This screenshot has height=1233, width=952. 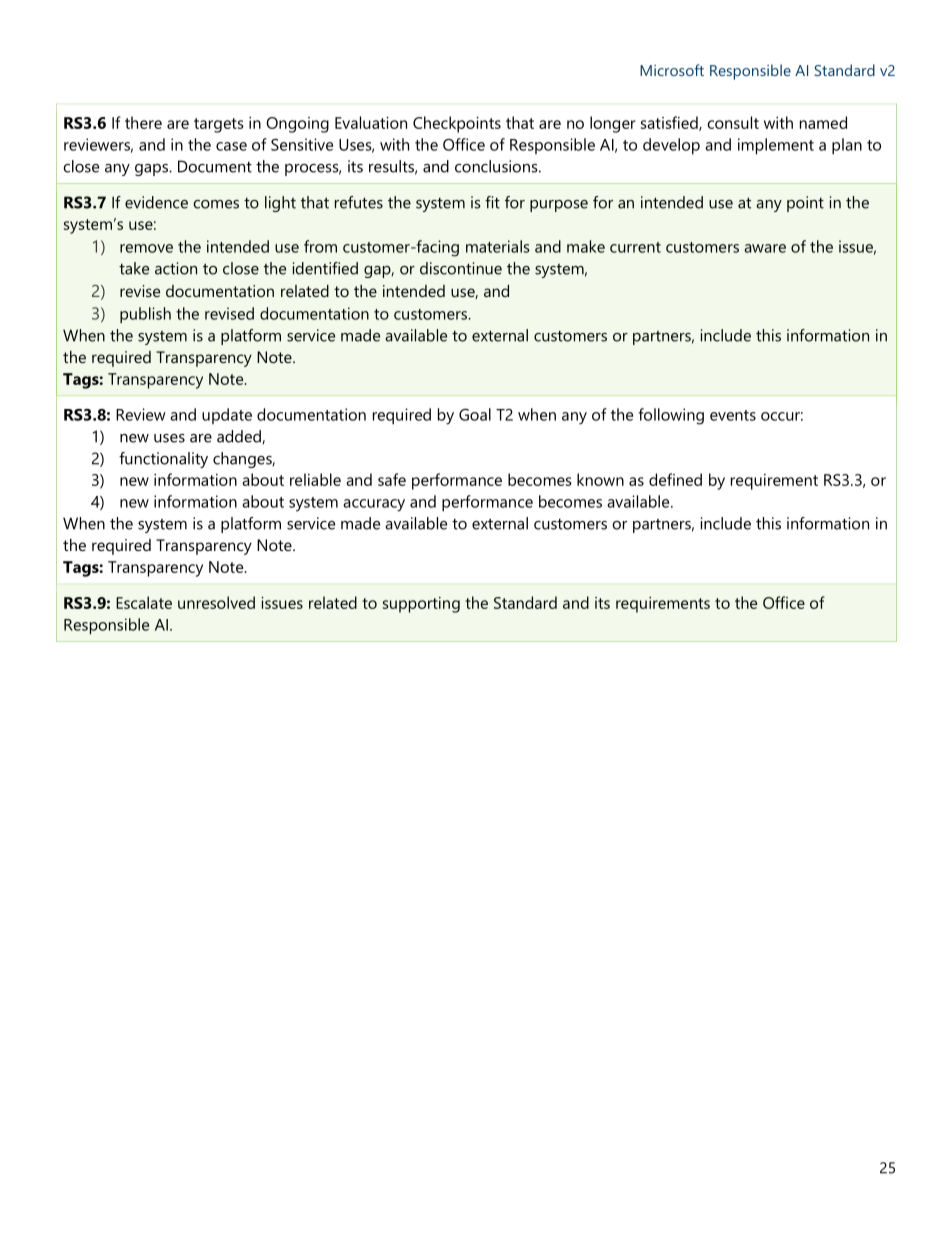 What do you see at coordinates (216, 602) in the screenshot?
I see `unresolved` at bounding box center [216, 602].
